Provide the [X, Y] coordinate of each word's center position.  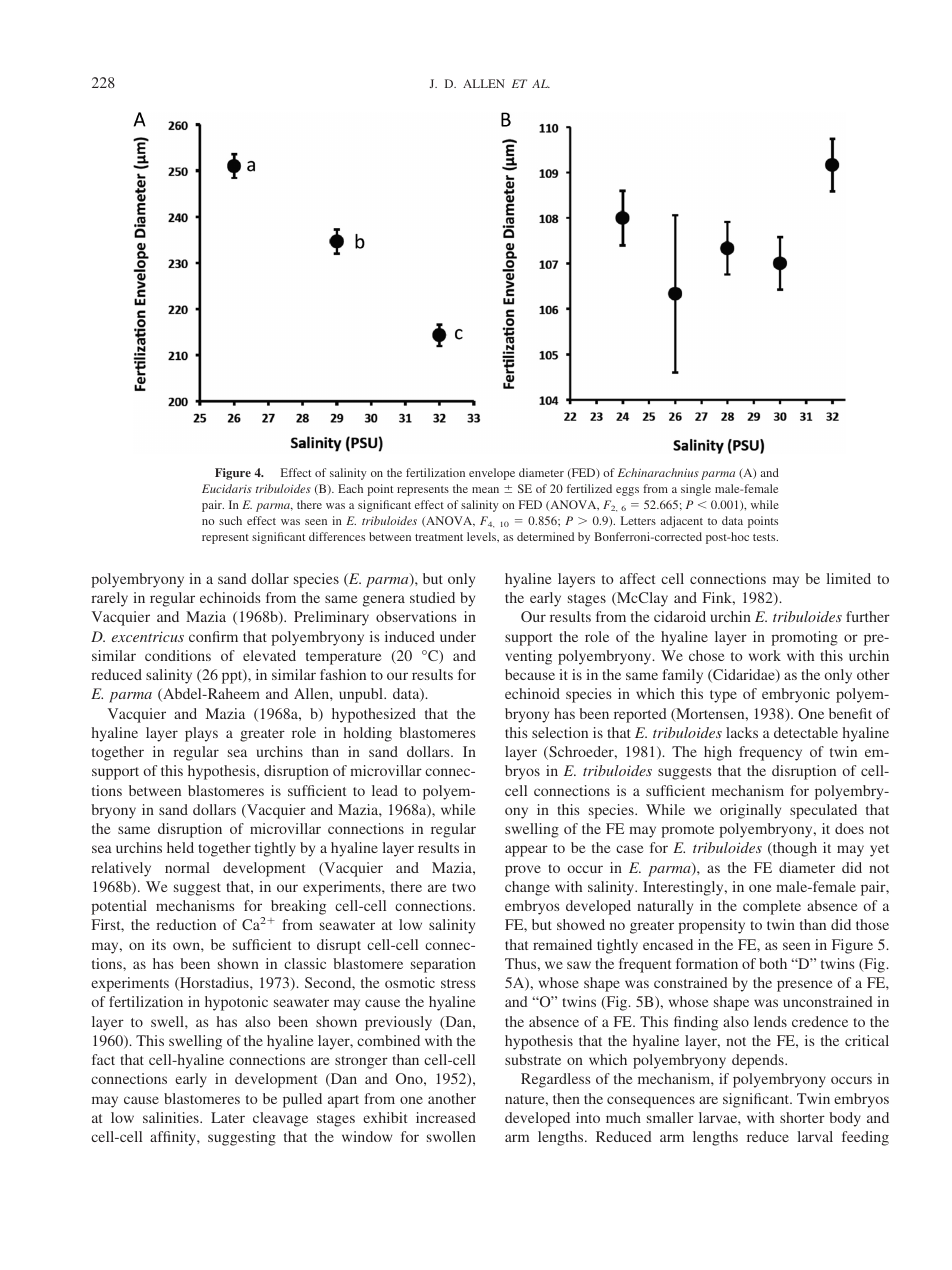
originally [750, 811]
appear [526, 851]
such [230, 520]
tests [765, 537]
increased [446, 1117]
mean [485, 490]
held [180, 847]
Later [228, 1117]
